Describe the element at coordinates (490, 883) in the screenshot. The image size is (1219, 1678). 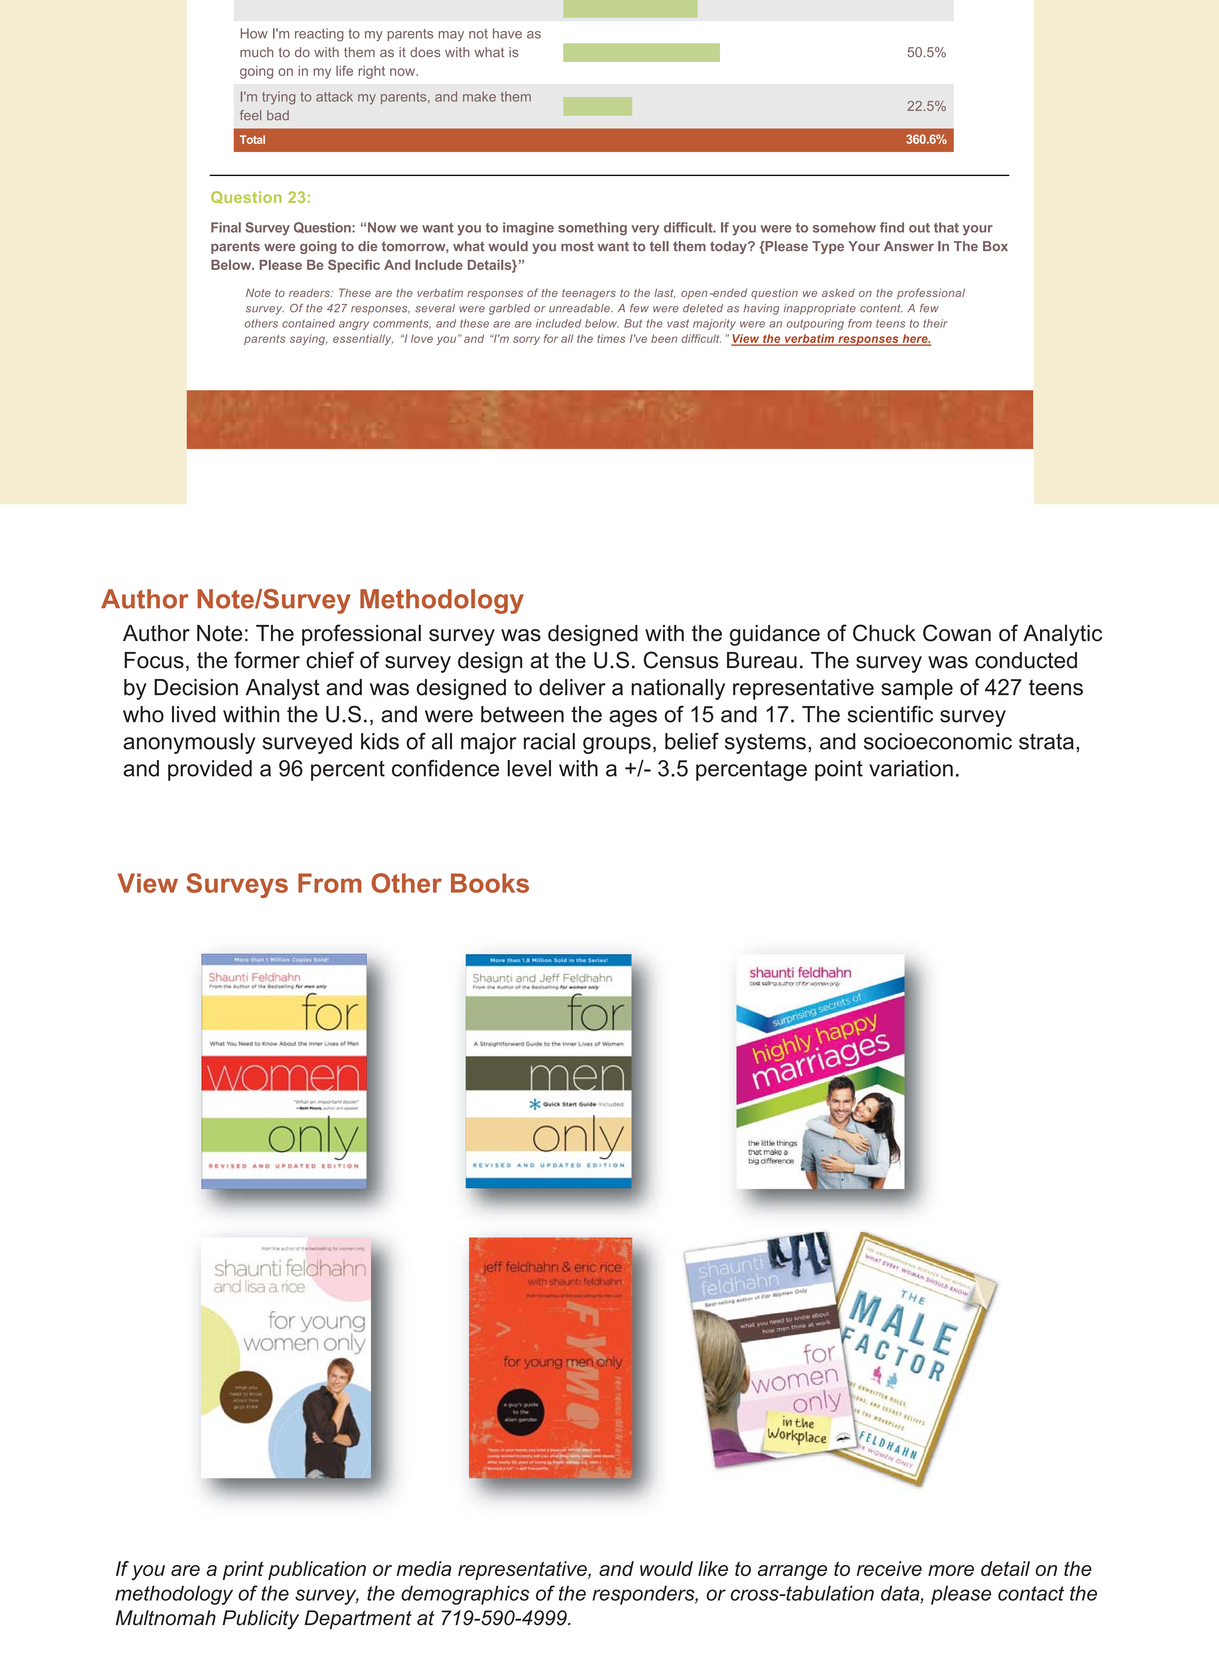
I see `Books` at that location.
